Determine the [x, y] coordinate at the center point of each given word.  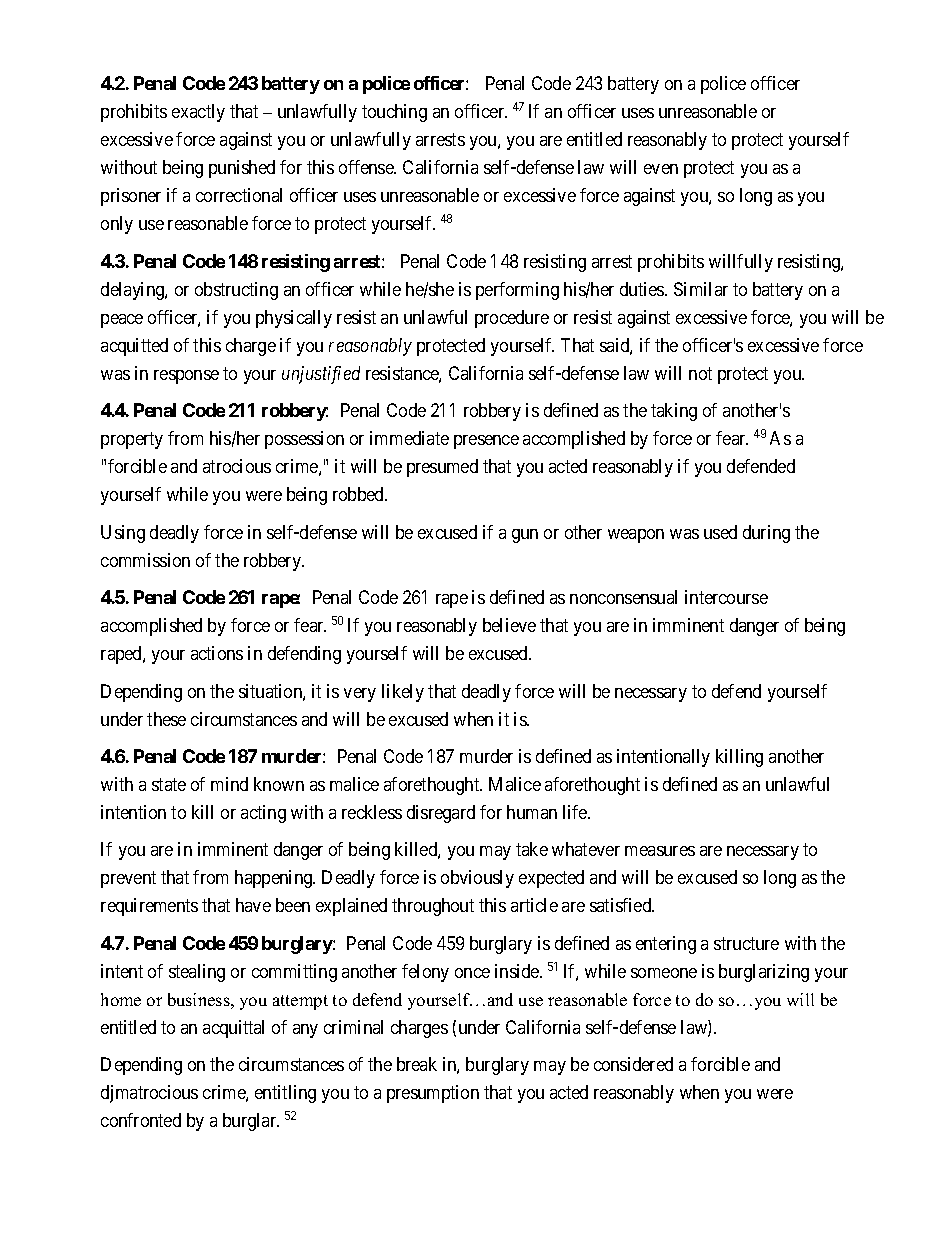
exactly [198, 113]
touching [394, 113]
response [186, 377]
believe [509, 625]
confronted [141, 1120]
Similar [701, 289]
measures [660, 851]
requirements [149, 907]
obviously [477, 879]
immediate [409, 438]
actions [217, 653]
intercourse [726, 597]
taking [674, 412]
